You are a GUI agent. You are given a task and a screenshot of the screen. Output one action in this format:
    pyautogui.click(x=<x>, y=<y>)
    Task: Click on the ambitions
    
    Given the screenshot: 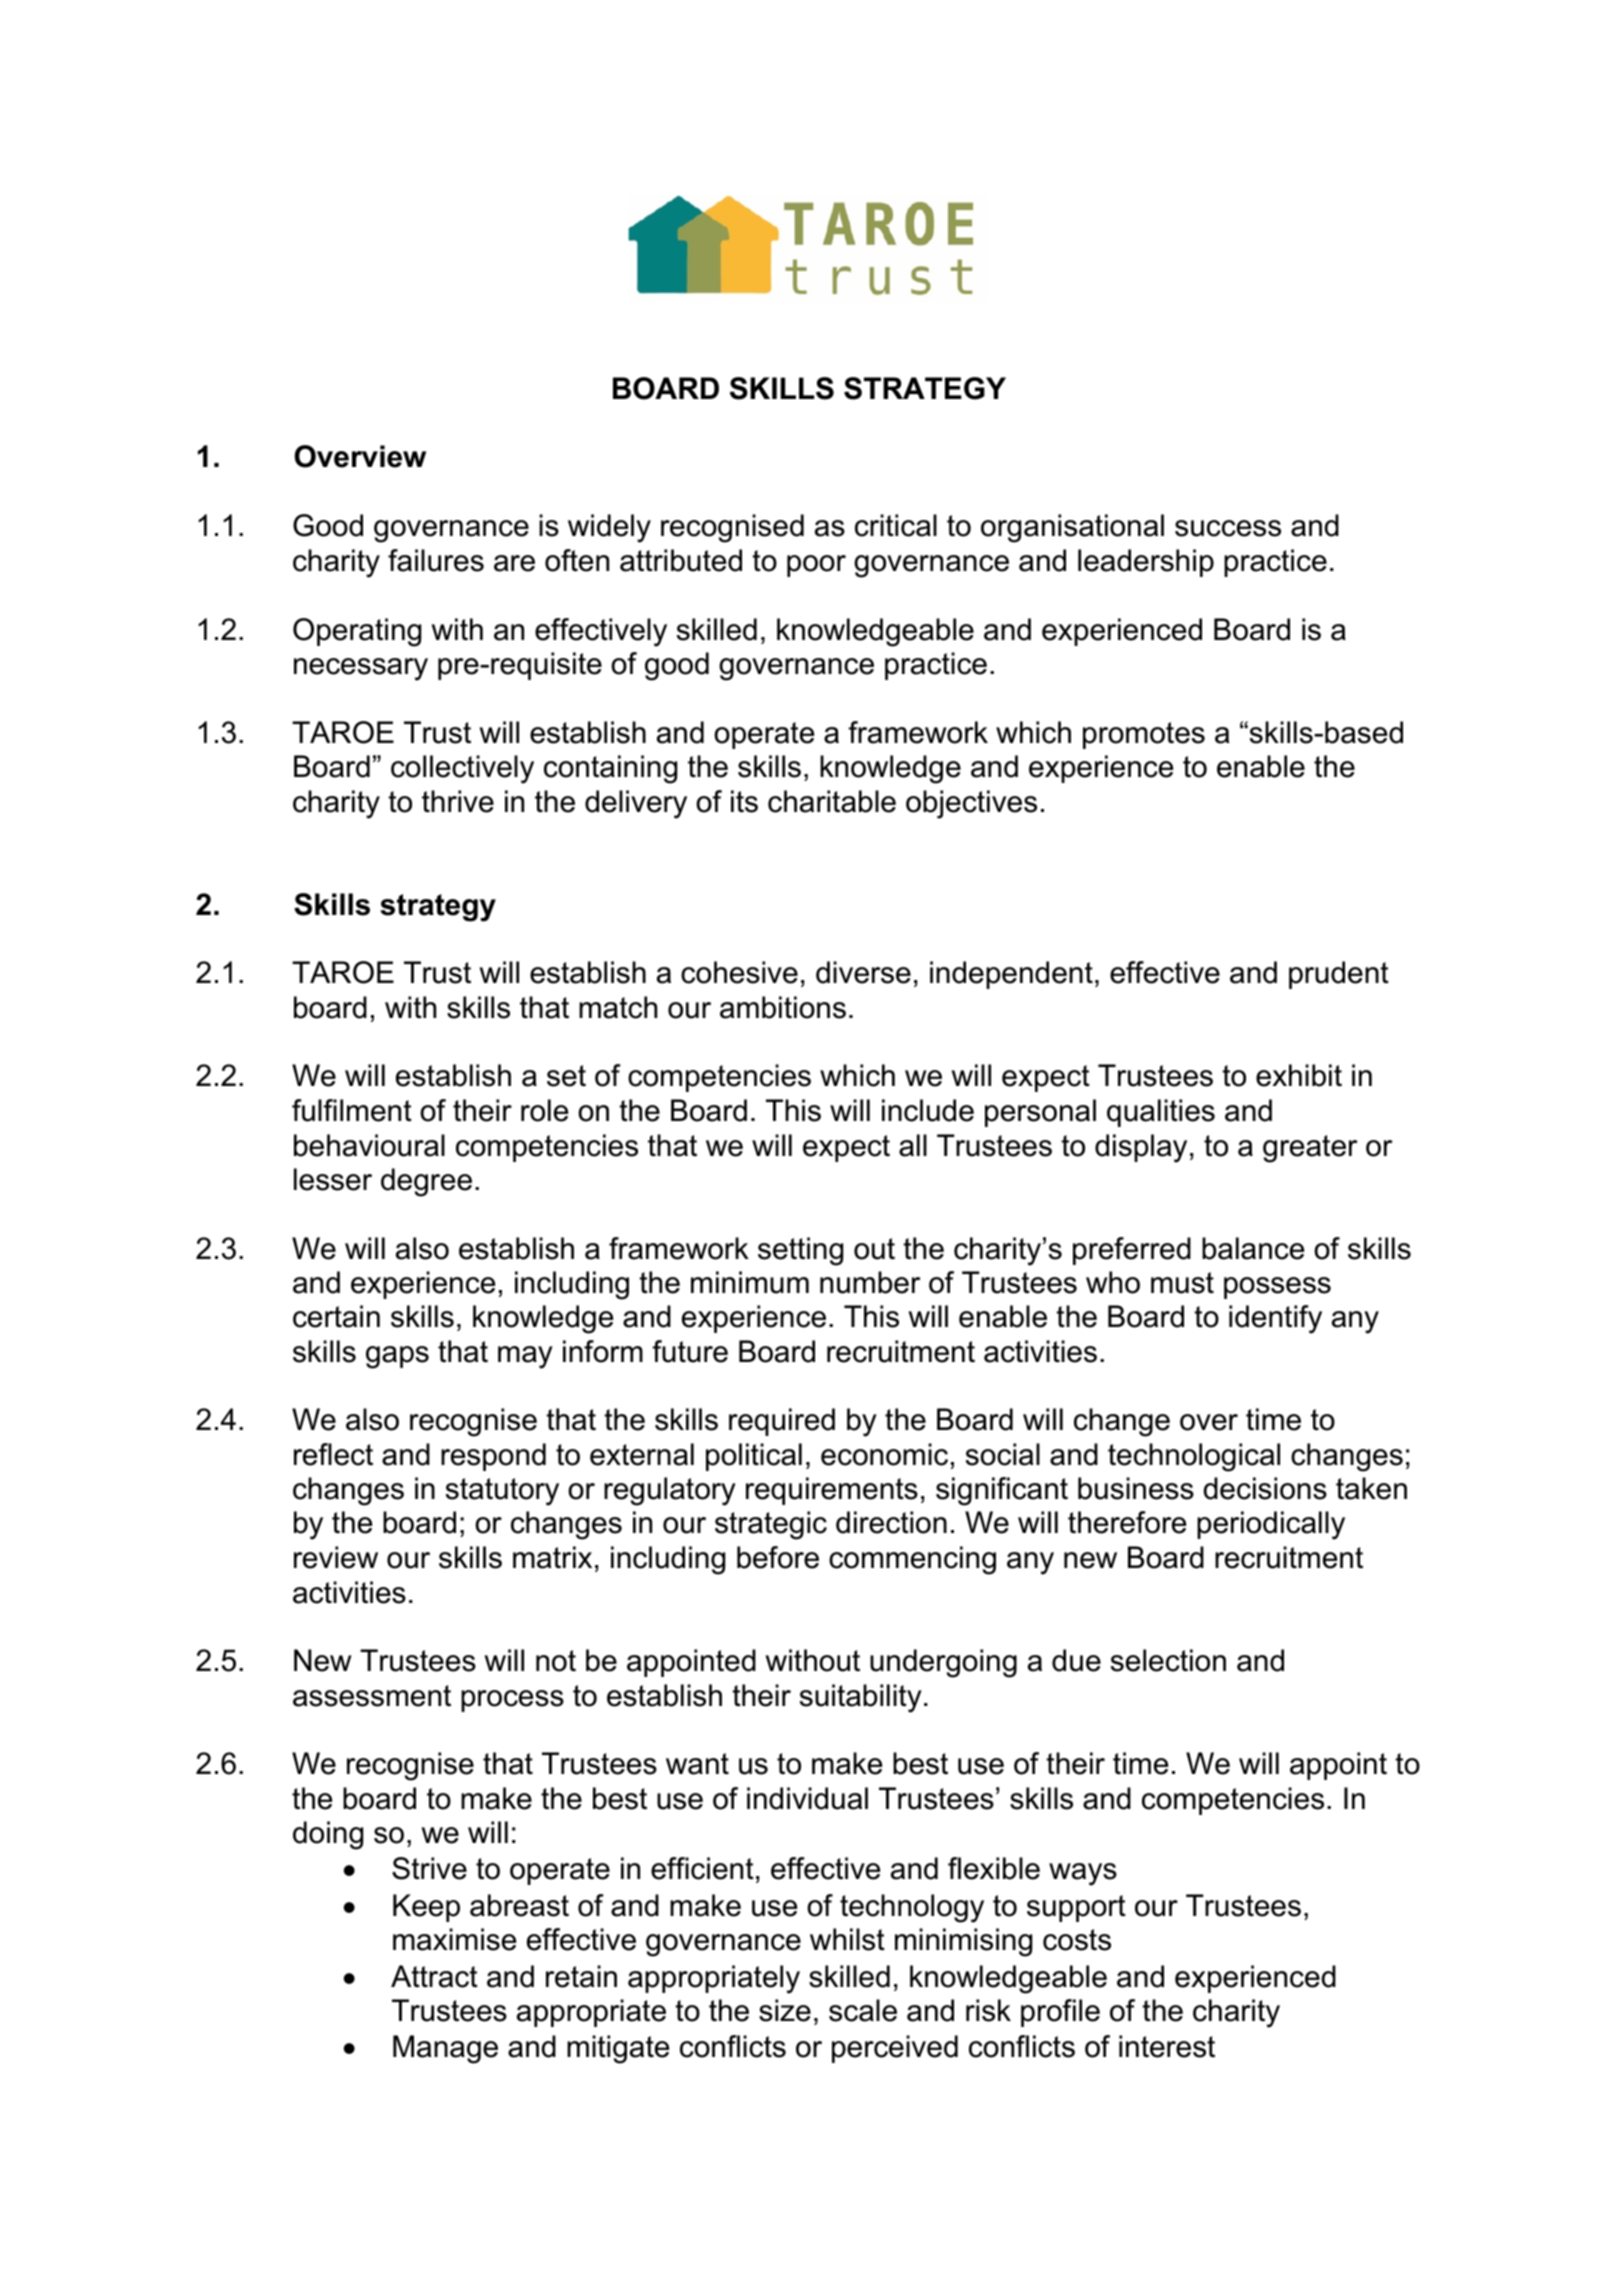 What is the action you would take?
    pyautogui.click(x=783, y=1007)
